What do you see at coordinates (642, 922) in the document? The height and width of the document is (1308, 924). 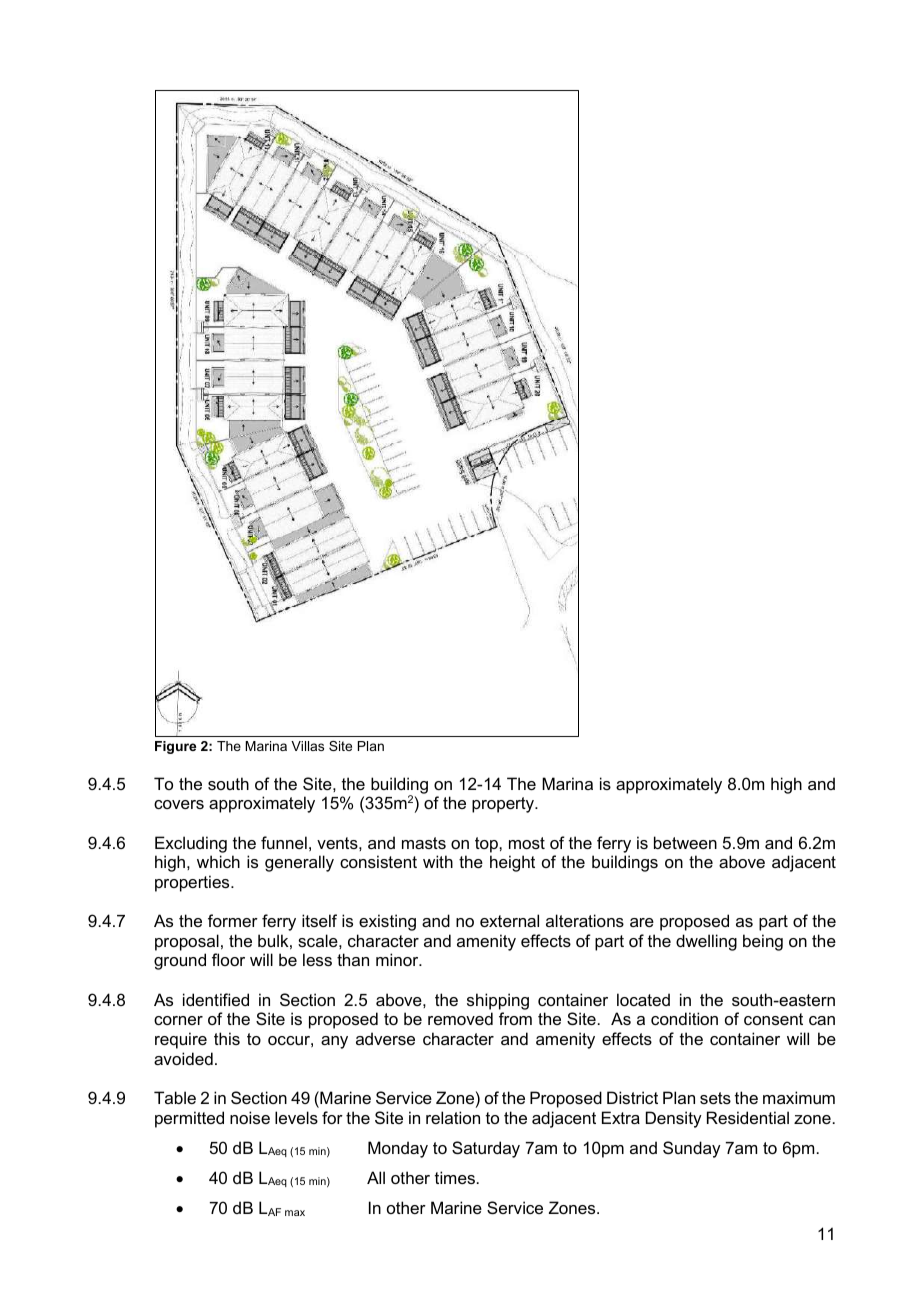 I see `are` at bounding box center [642, 922].
